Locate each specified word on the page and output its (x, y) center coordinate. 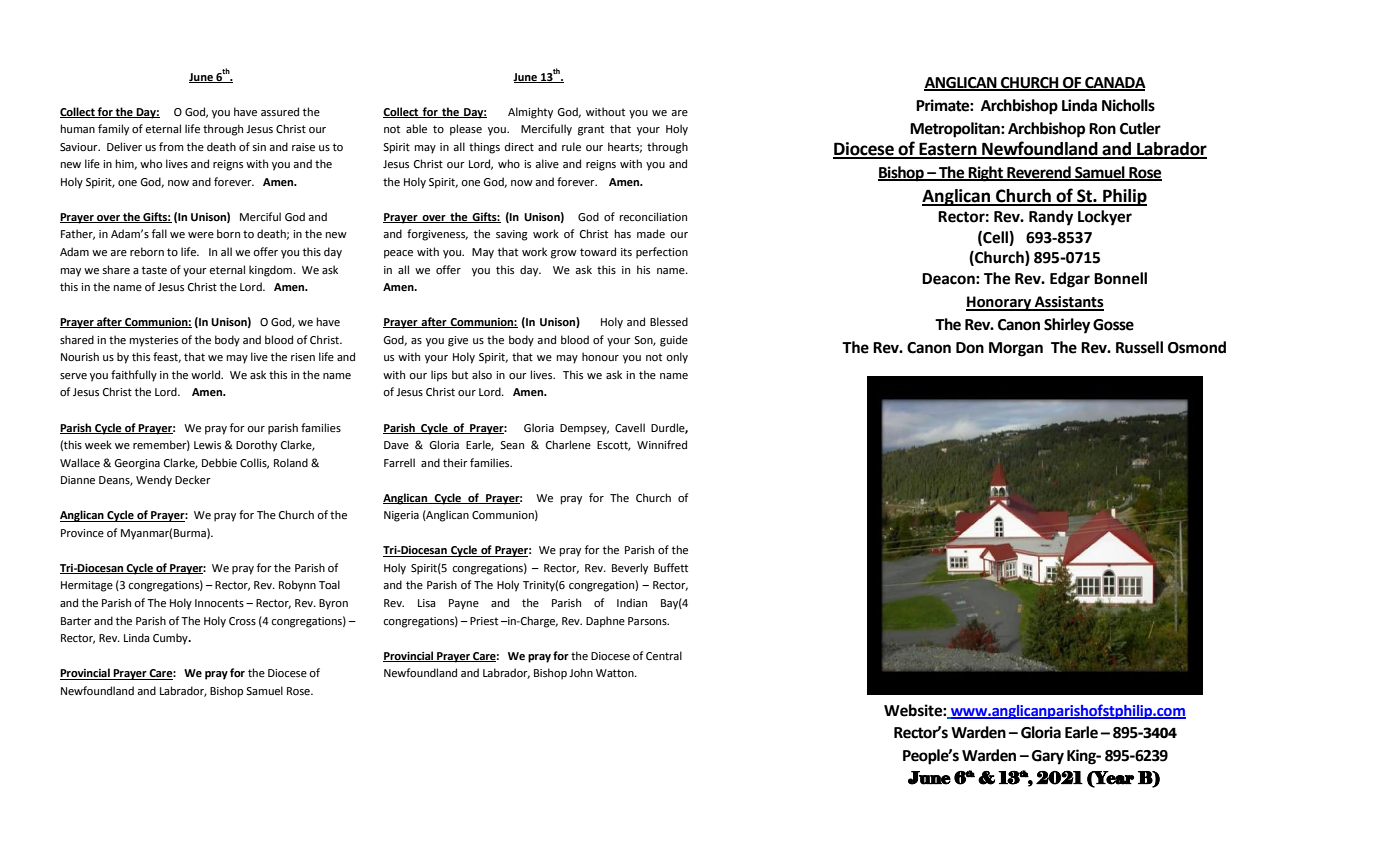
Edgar (1070, 280)
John (581, 672)
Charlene (568, 444)
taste (154, 270)
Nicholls (1128, 105)
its (626, 252)
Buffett (671, 568)
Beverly (630, 569)
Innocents (219, 603)
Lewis (207, 445)
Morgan (1016, 349)
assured (280, 112)
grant (591, 130)
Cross (242, 621)
